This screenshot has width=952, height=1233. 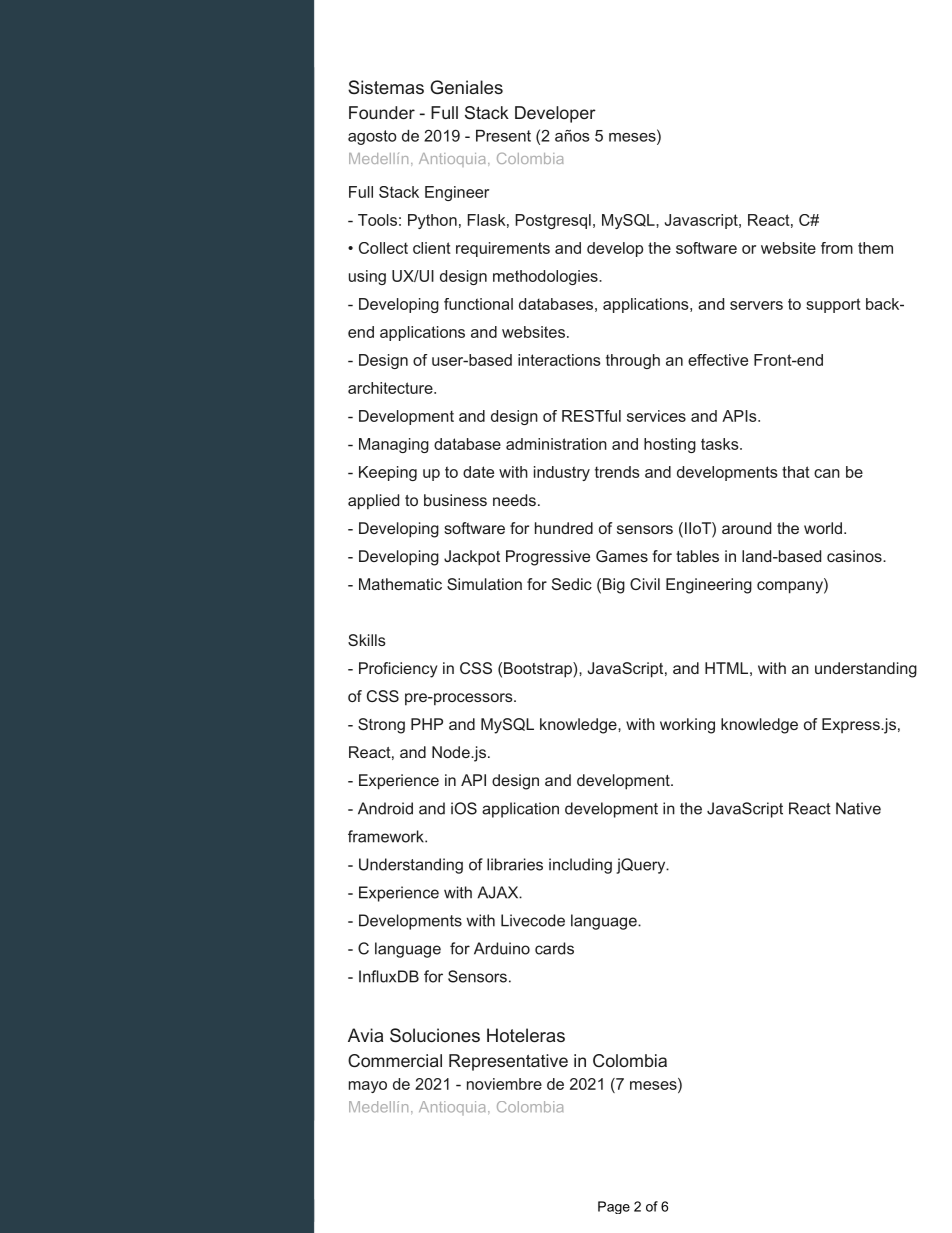 What do you see at coordinates (614, 1207) in the screenshot?
I see `Page` at bounding box center [614, 1207].
